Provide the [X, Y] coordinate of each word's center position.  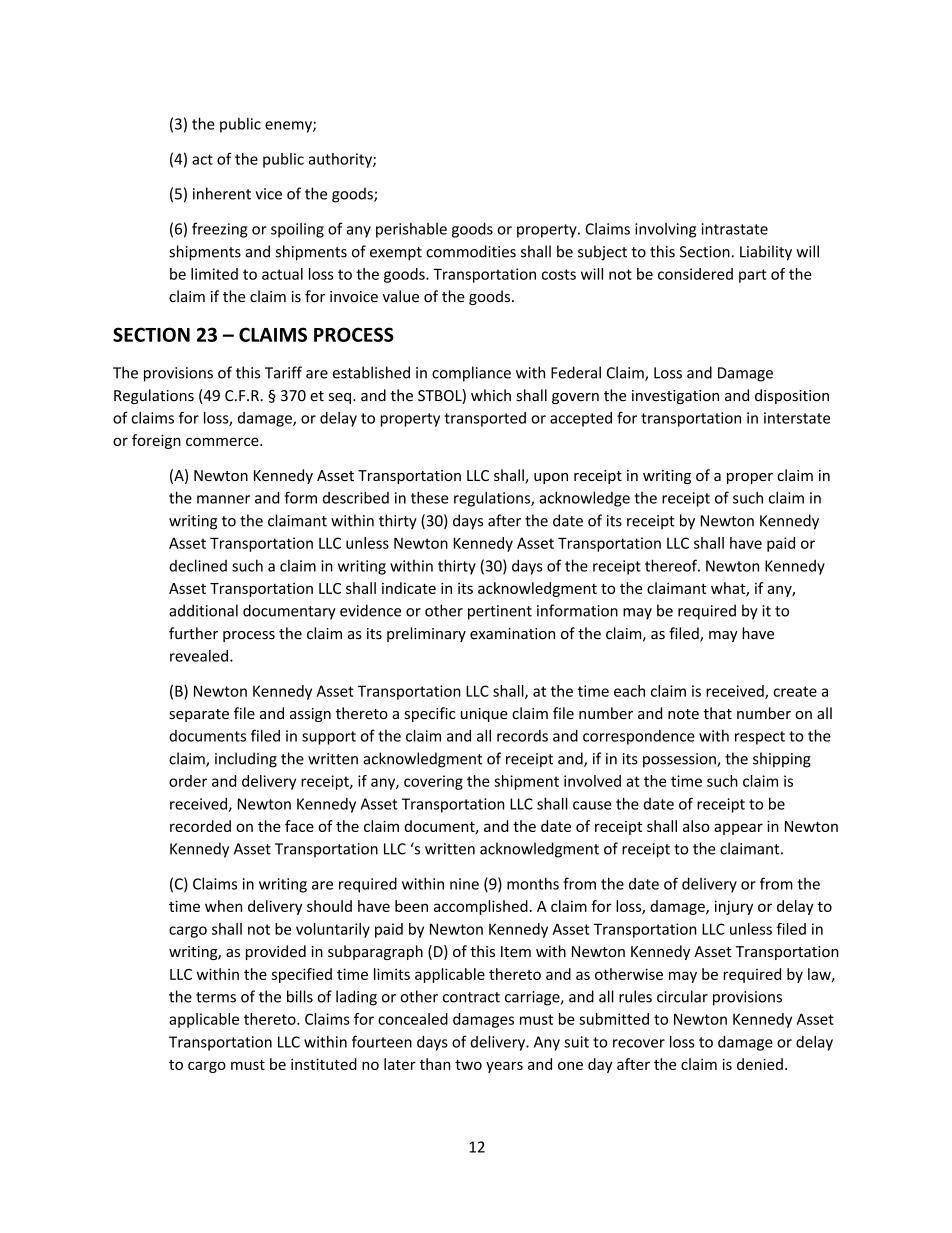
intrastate [734, 229]
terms [216, 997]
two [468, 1065]
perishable [411, 230]
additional [203, 610]
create [795, 691]
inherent [222, 193]
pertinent [500, 612]
